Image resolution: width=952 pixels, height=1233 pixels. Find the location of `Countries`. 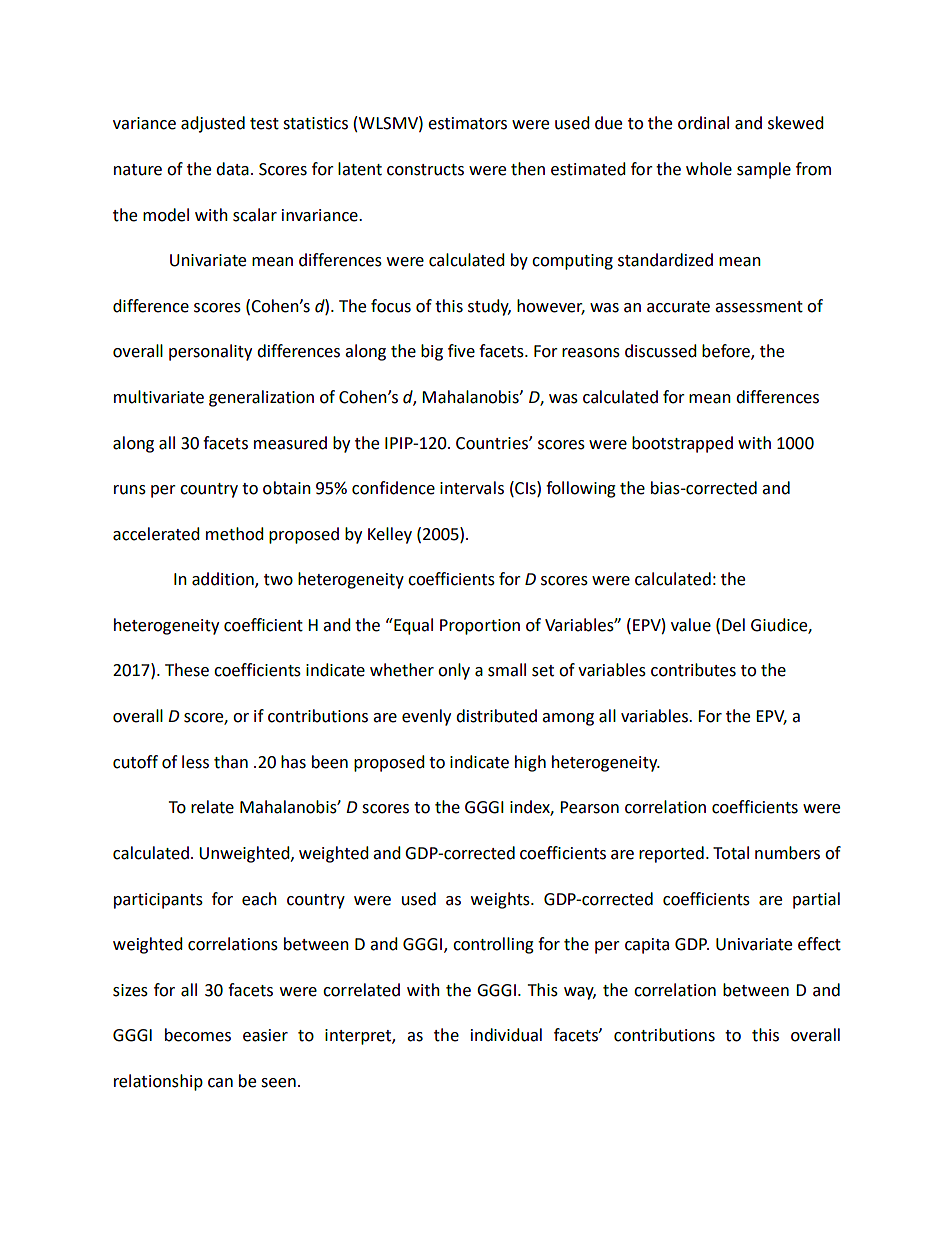

Countries is located at coordinates (493, 443).
